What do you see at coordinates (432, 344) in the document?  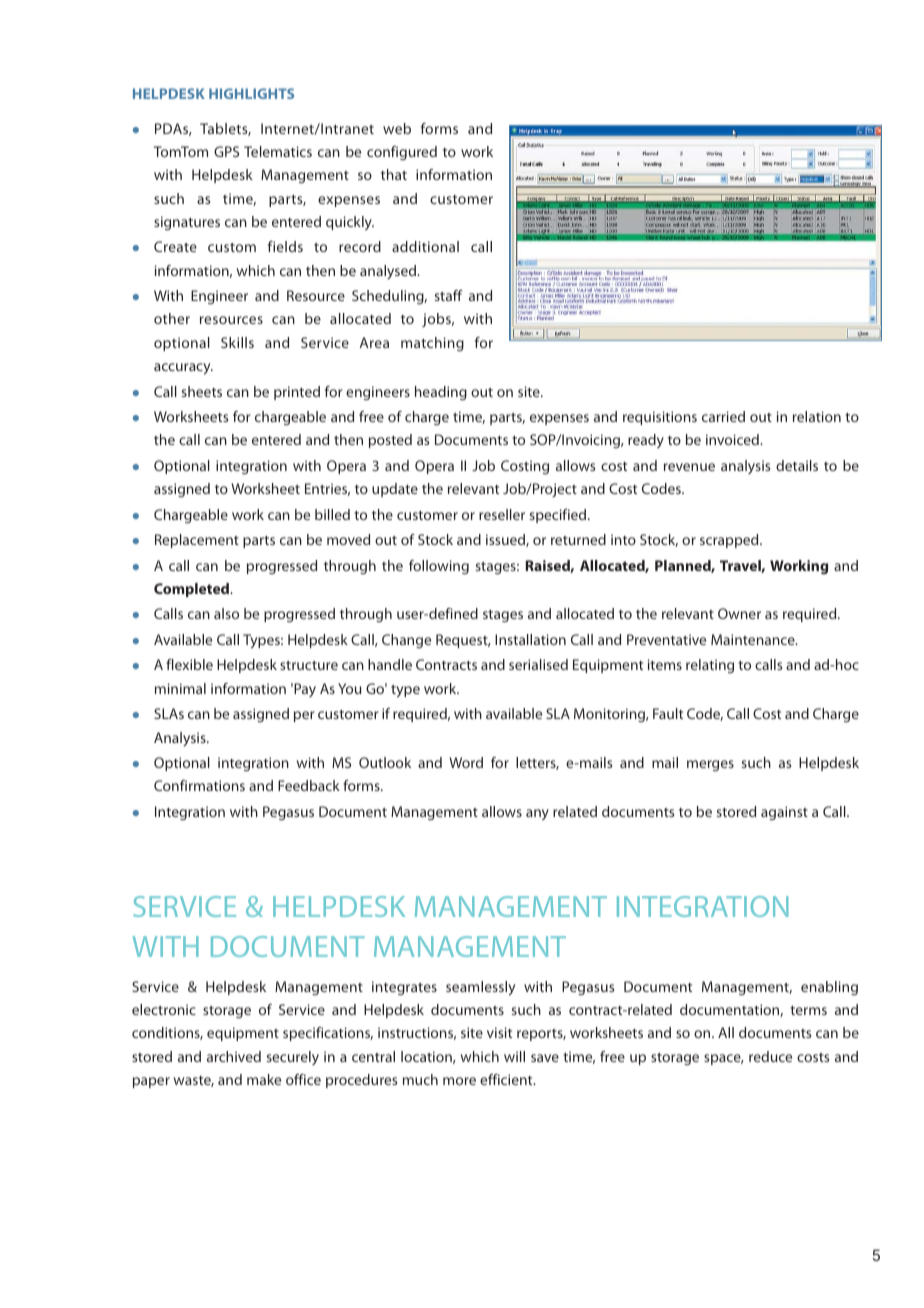 I see `matching` at bounding box center [432, 344].
